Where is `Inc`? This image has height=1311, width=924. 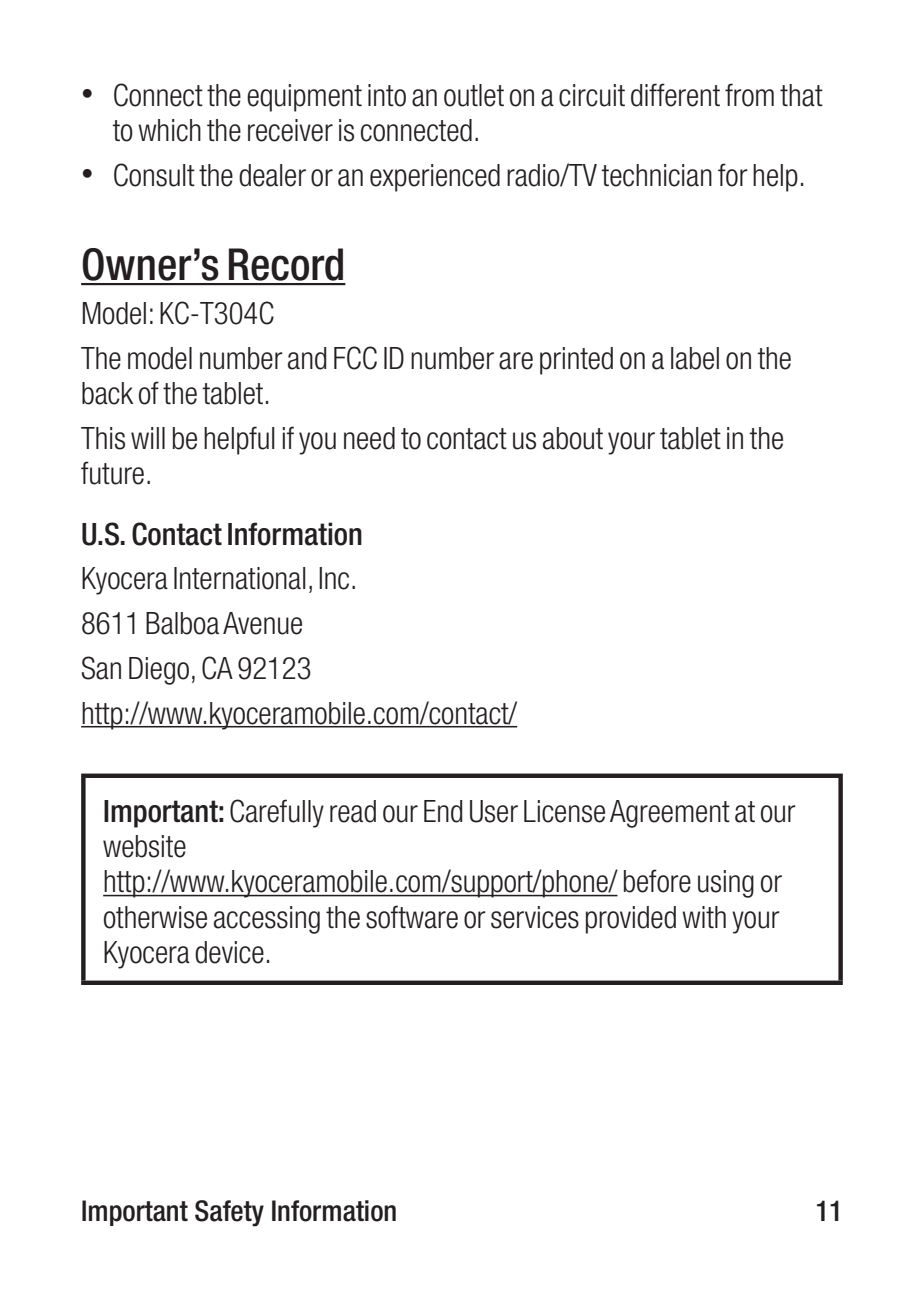
Inc is located at coordinates (334, 578).
